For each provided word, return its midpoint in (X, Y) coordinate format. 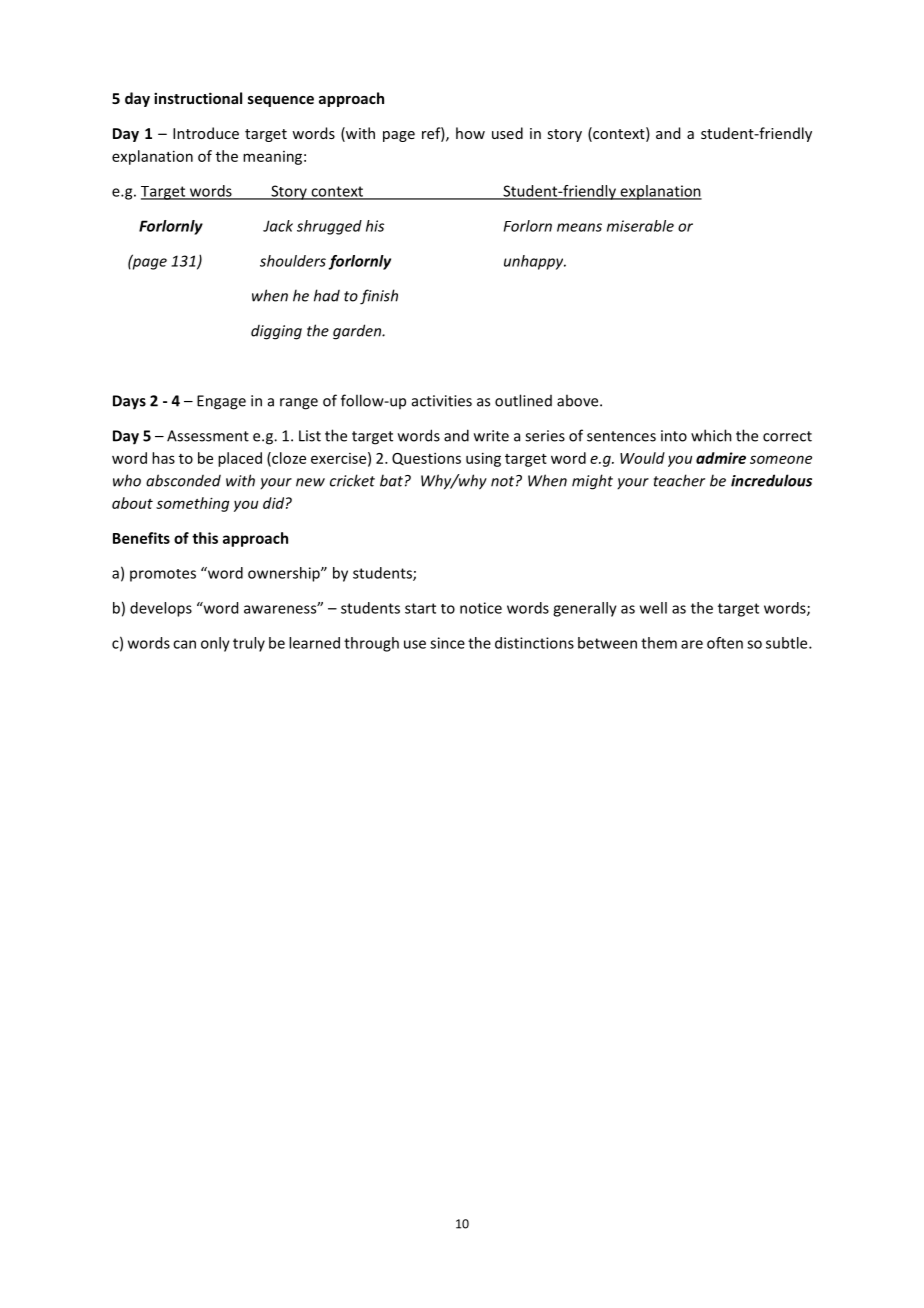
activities (442, 401)
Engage (221, 402)
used (507, 133)
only (215, 644)
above (579, 400)
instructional (198, 98)
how (470, 133)
